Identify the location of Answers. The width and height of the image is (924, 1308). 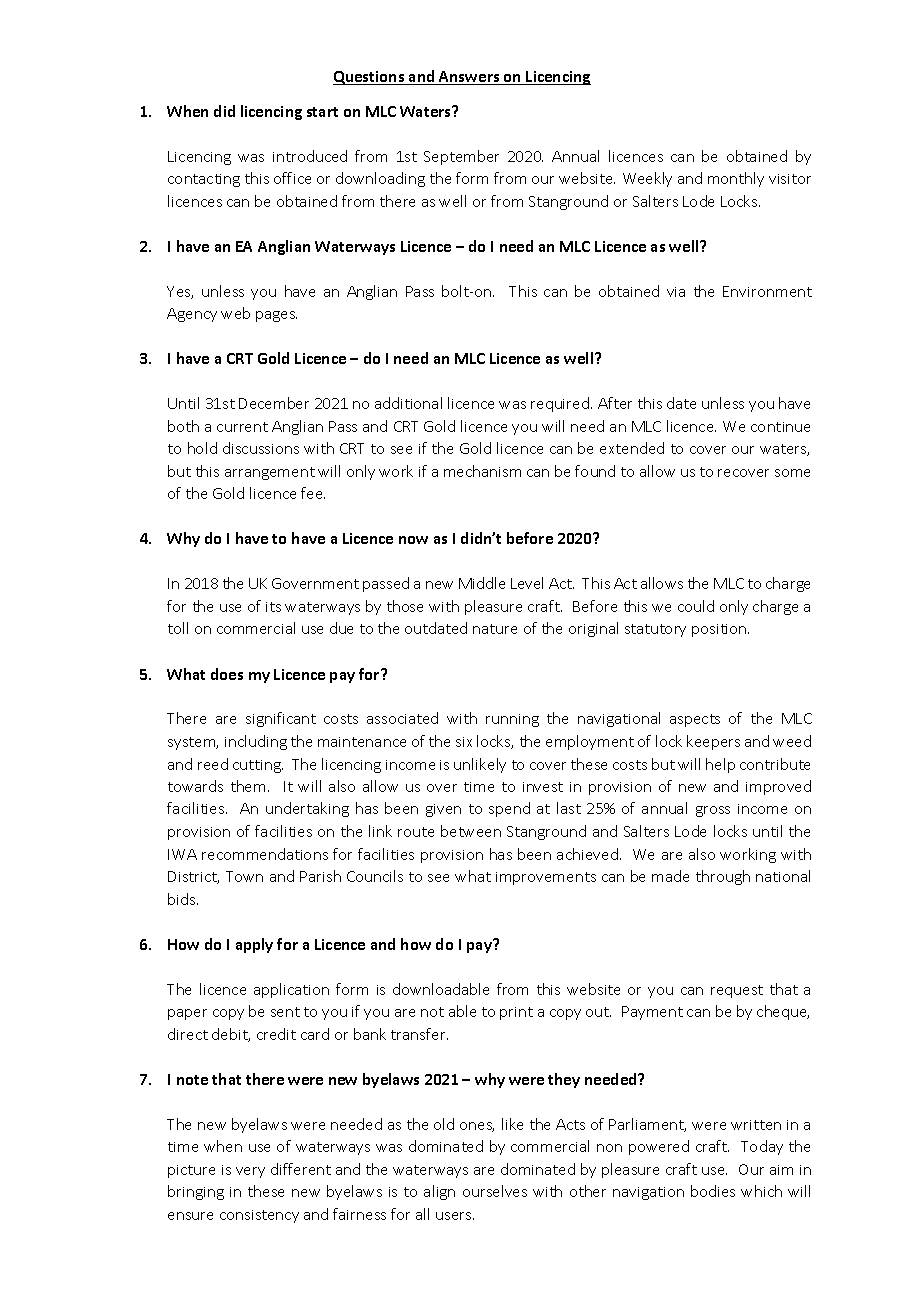
(469, 78).
